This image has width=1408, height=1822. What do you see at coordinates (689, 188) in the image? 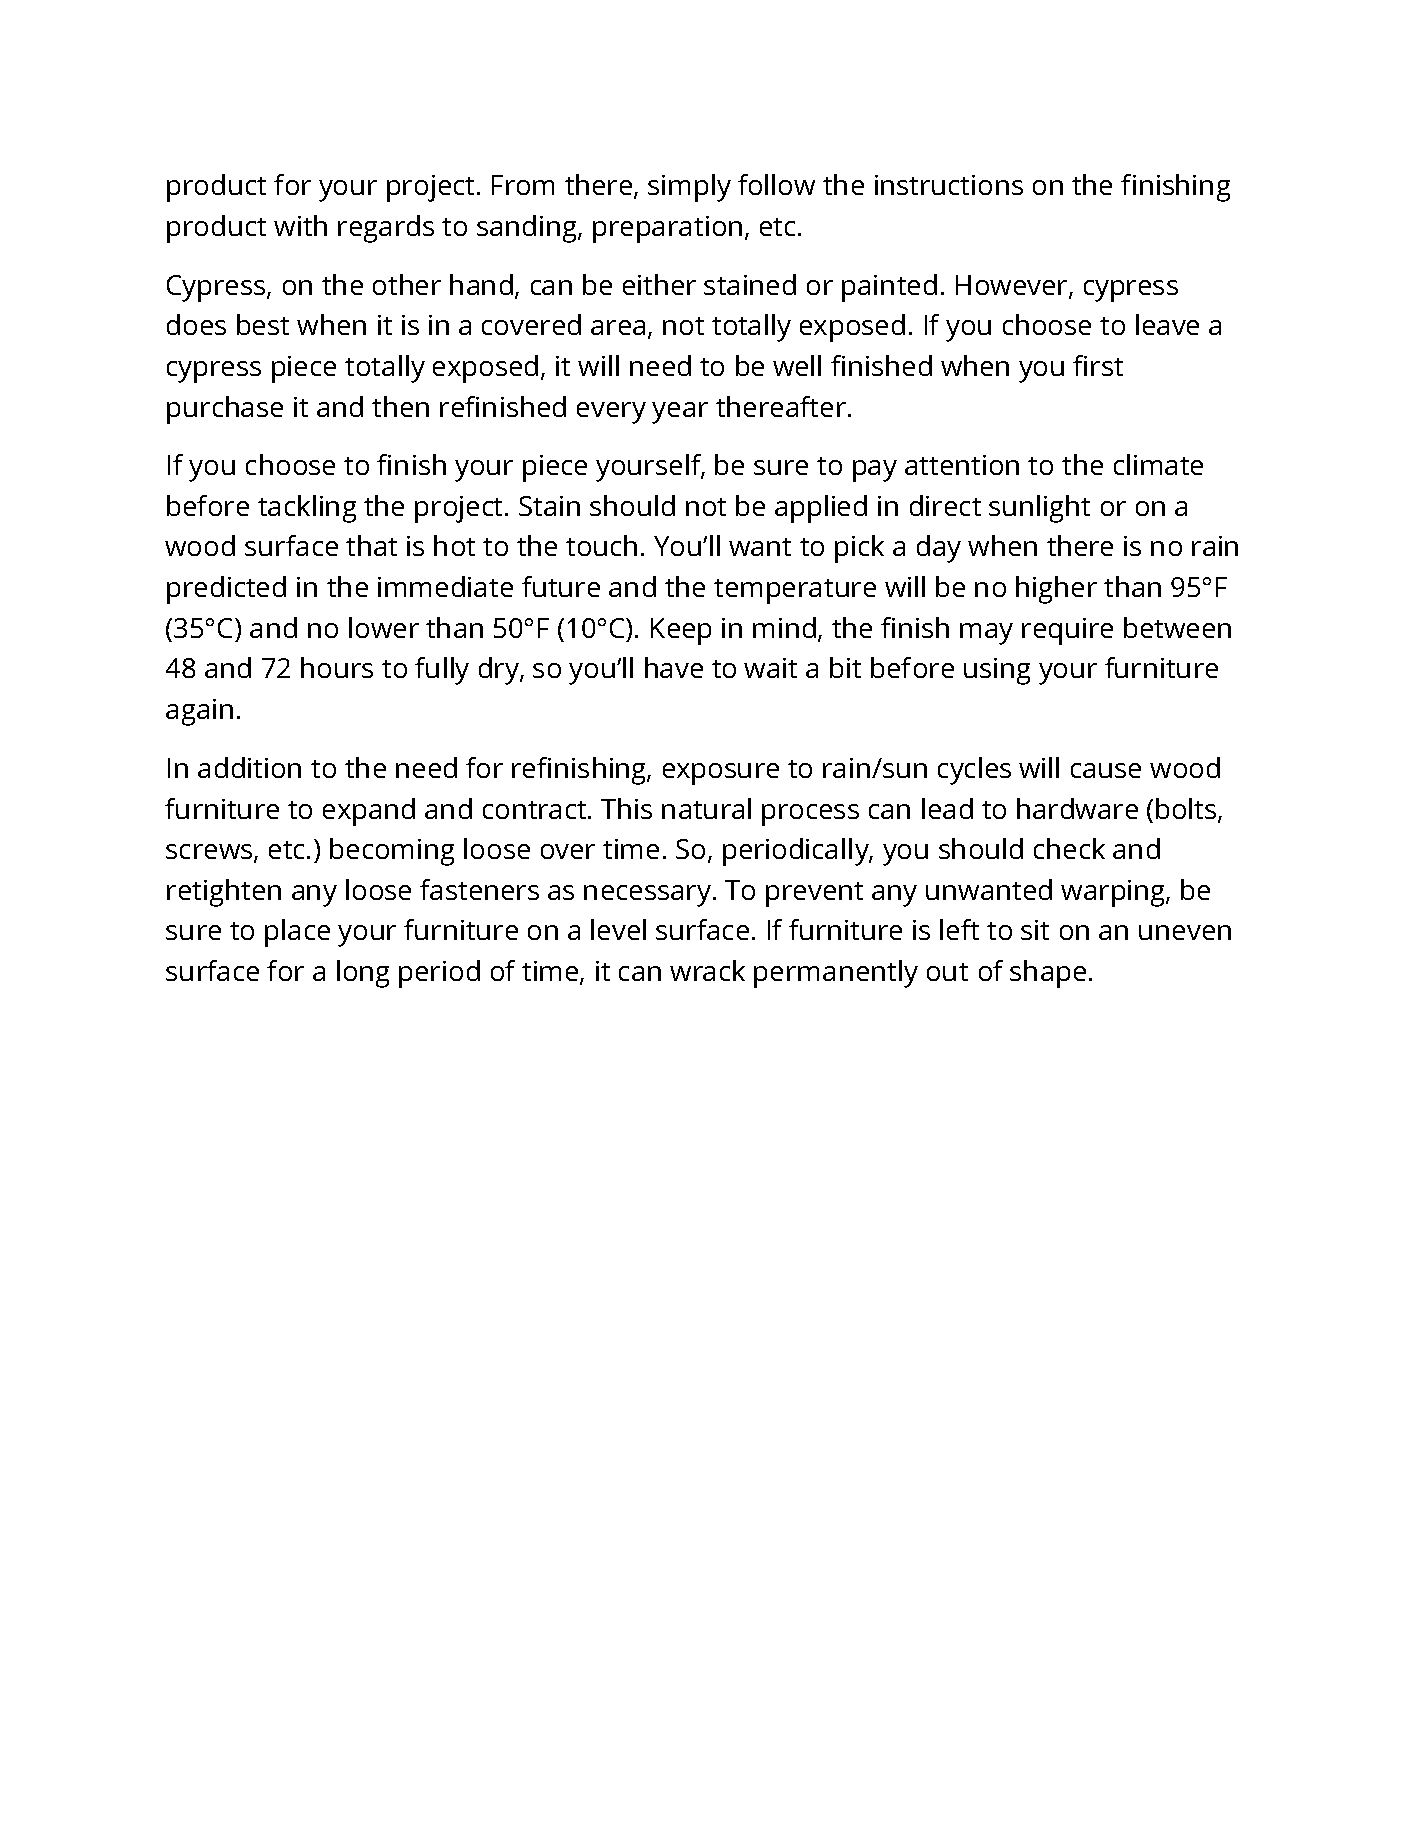
I see `simply` at bounding box center [689, 188].
